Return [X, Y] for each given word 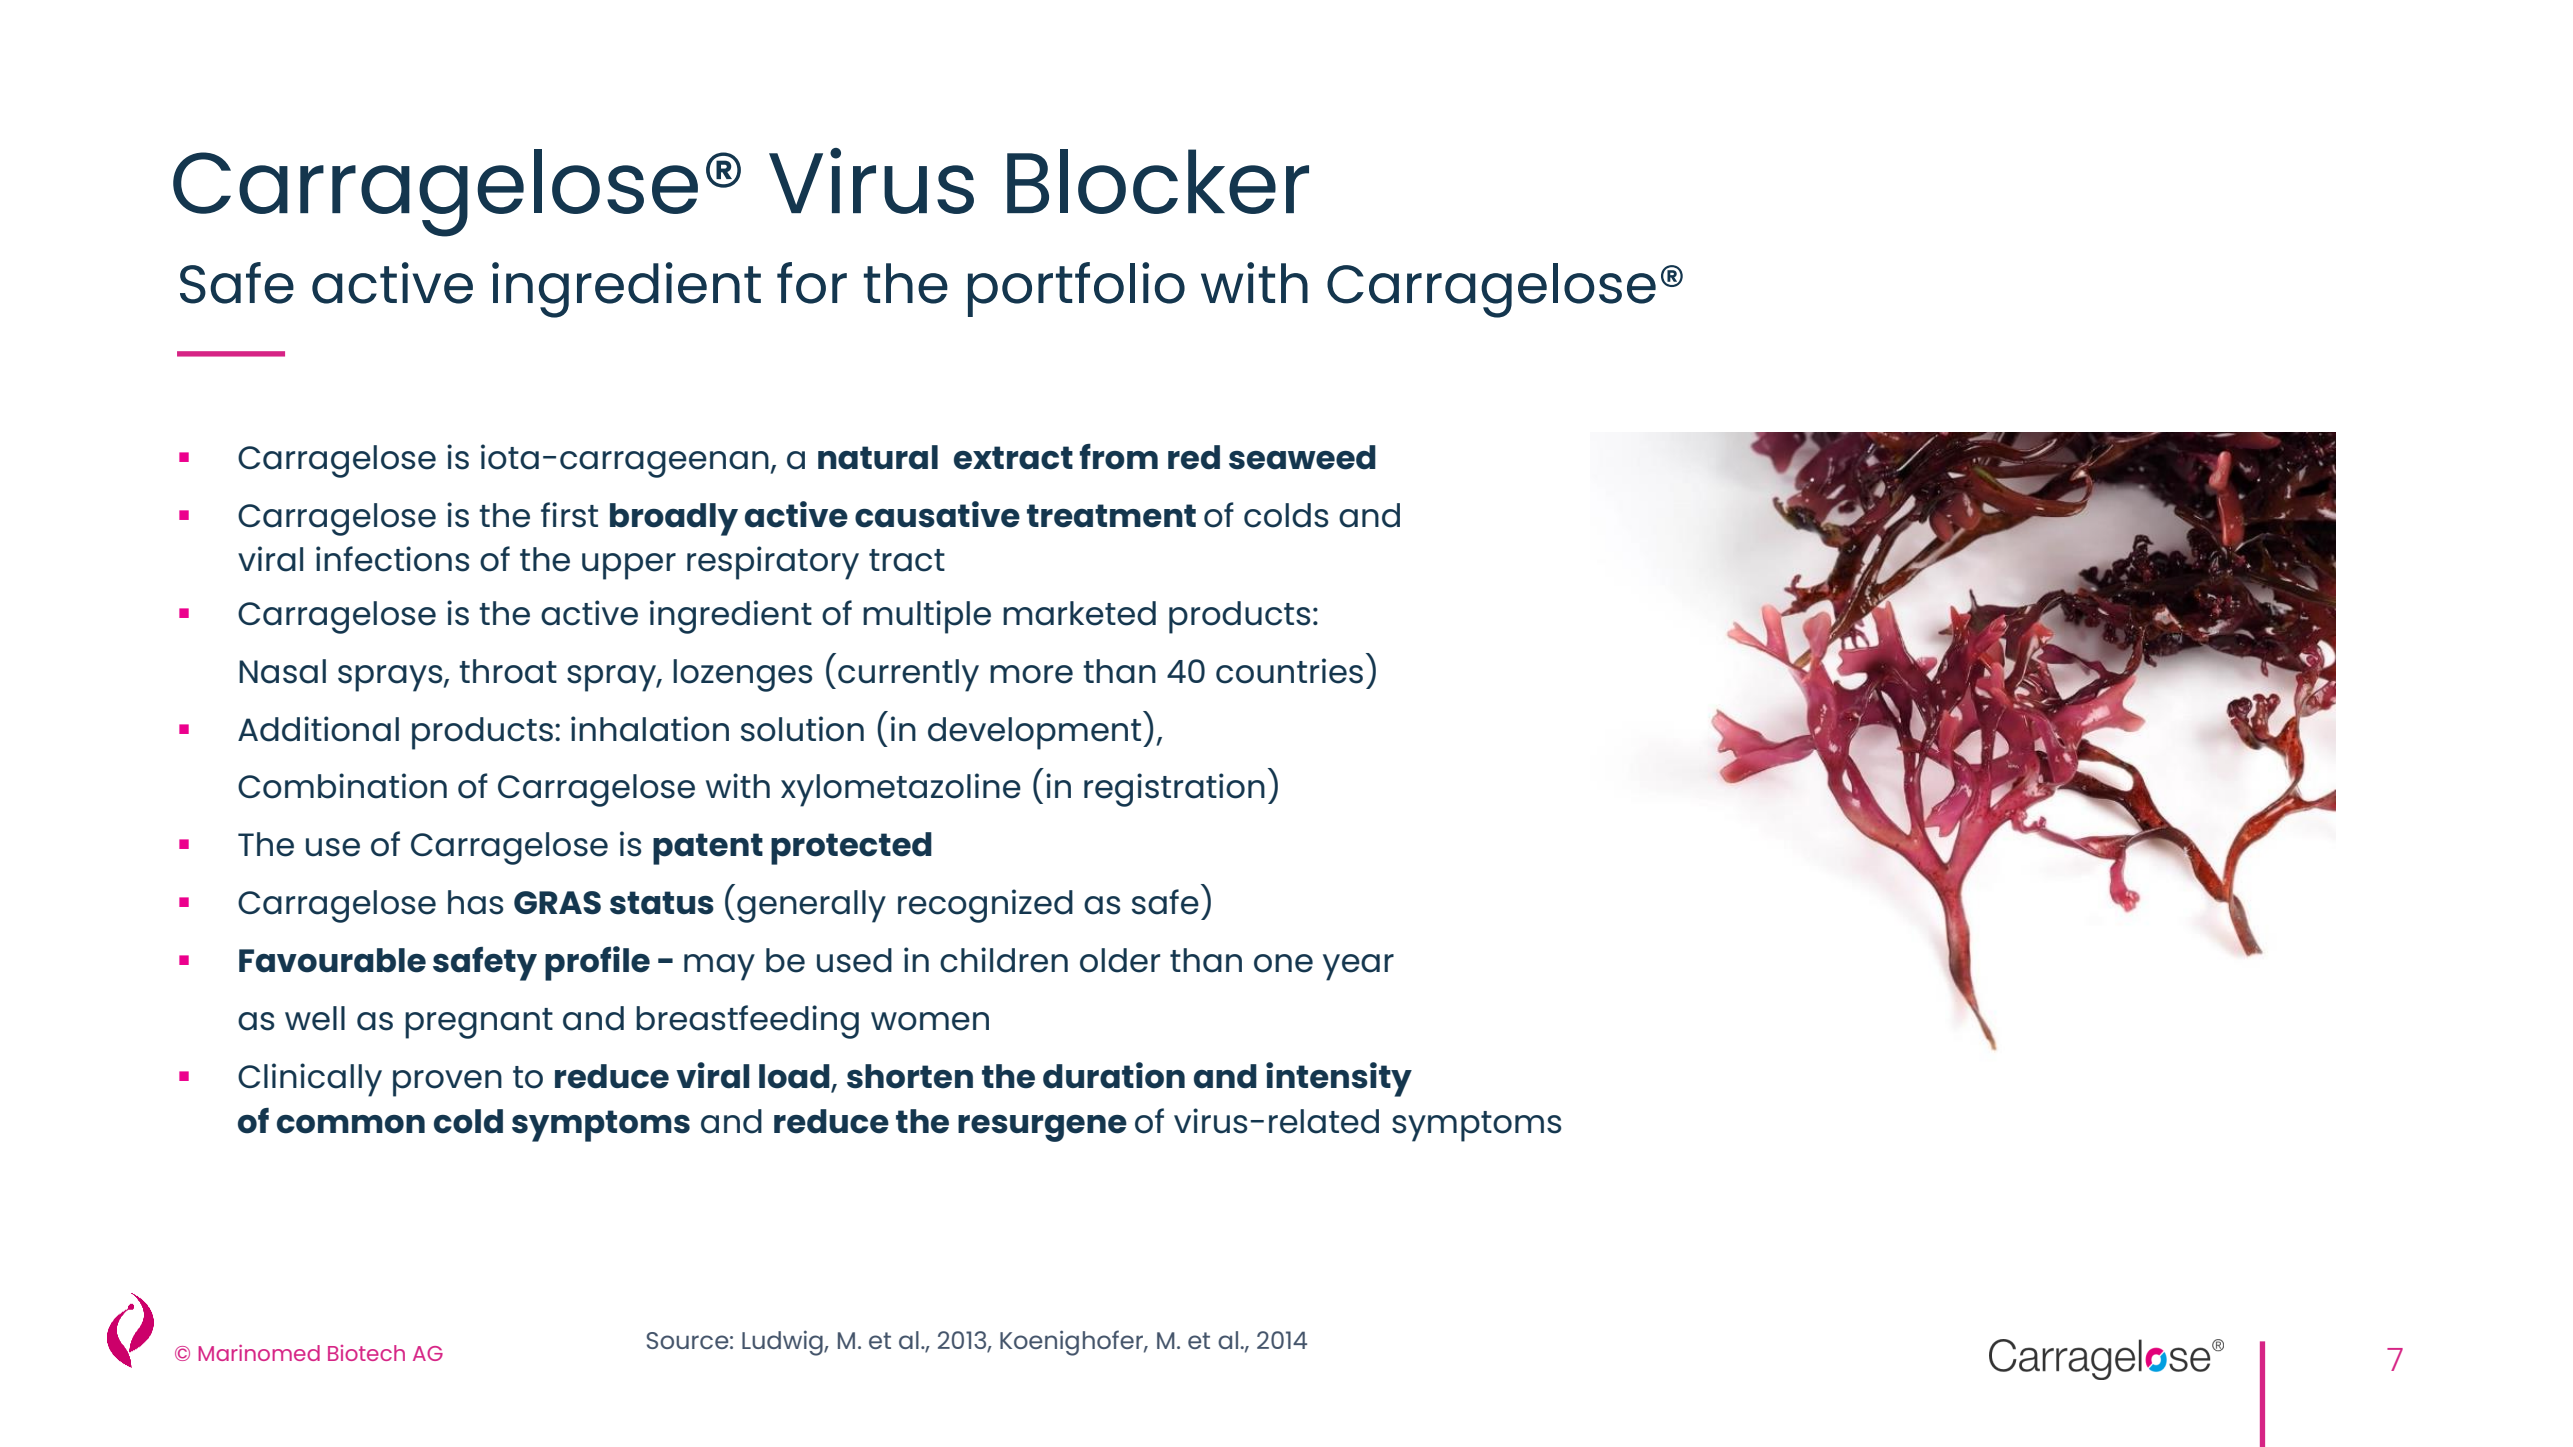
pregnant [479, 1023]
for [812, 283]
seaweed [1302, 457]
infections [392, 559]
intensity [1339, 1079]
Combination [342, 786]
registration [1174, 790]
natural [878, 457]
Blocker [1158, 181]
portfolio [1076, 289]
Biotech [366, 1353]
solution [802, 729]
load [795, 1077]
